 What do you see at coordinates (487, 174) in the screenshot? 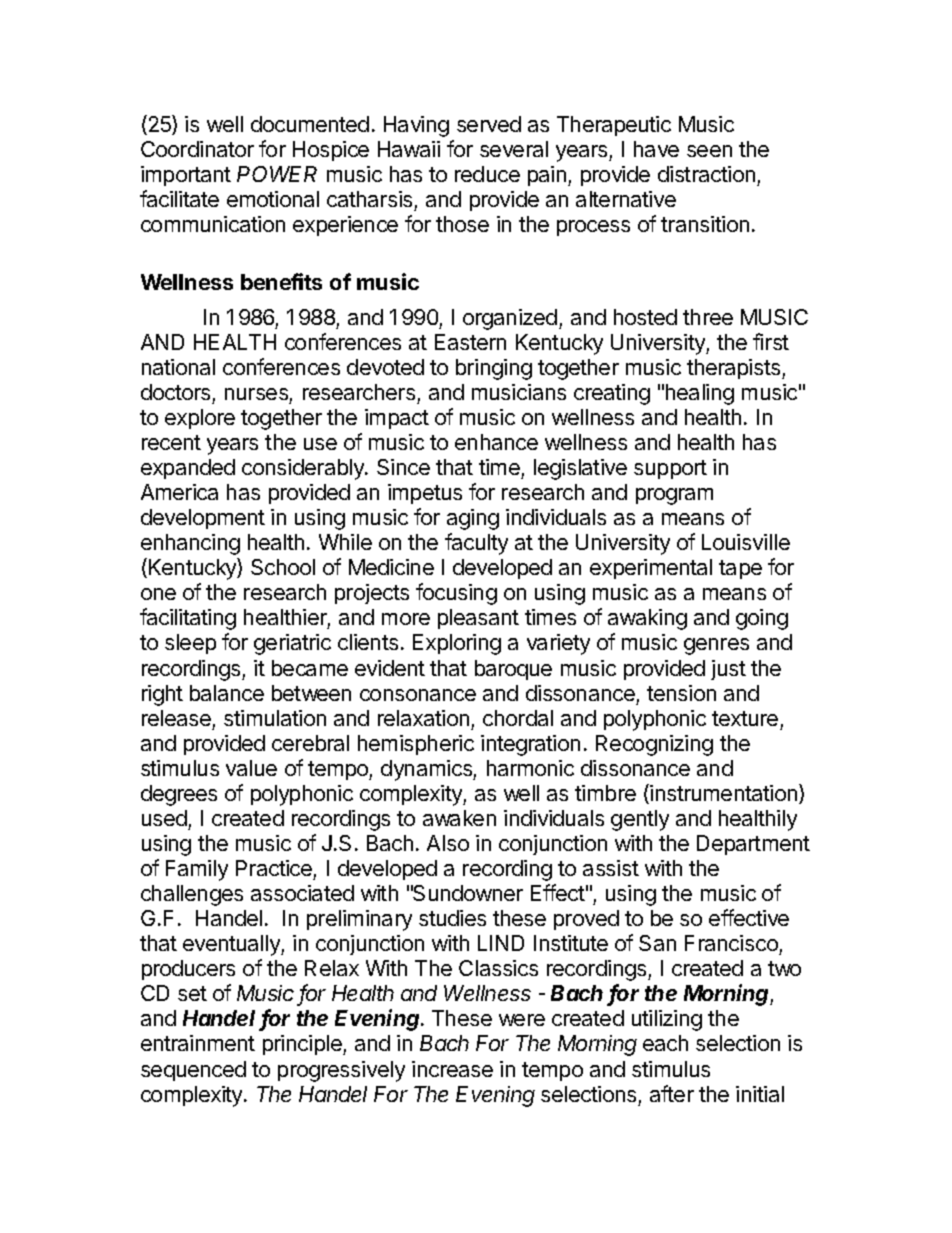
I see `reduce` at bounding box center [487, 174].
